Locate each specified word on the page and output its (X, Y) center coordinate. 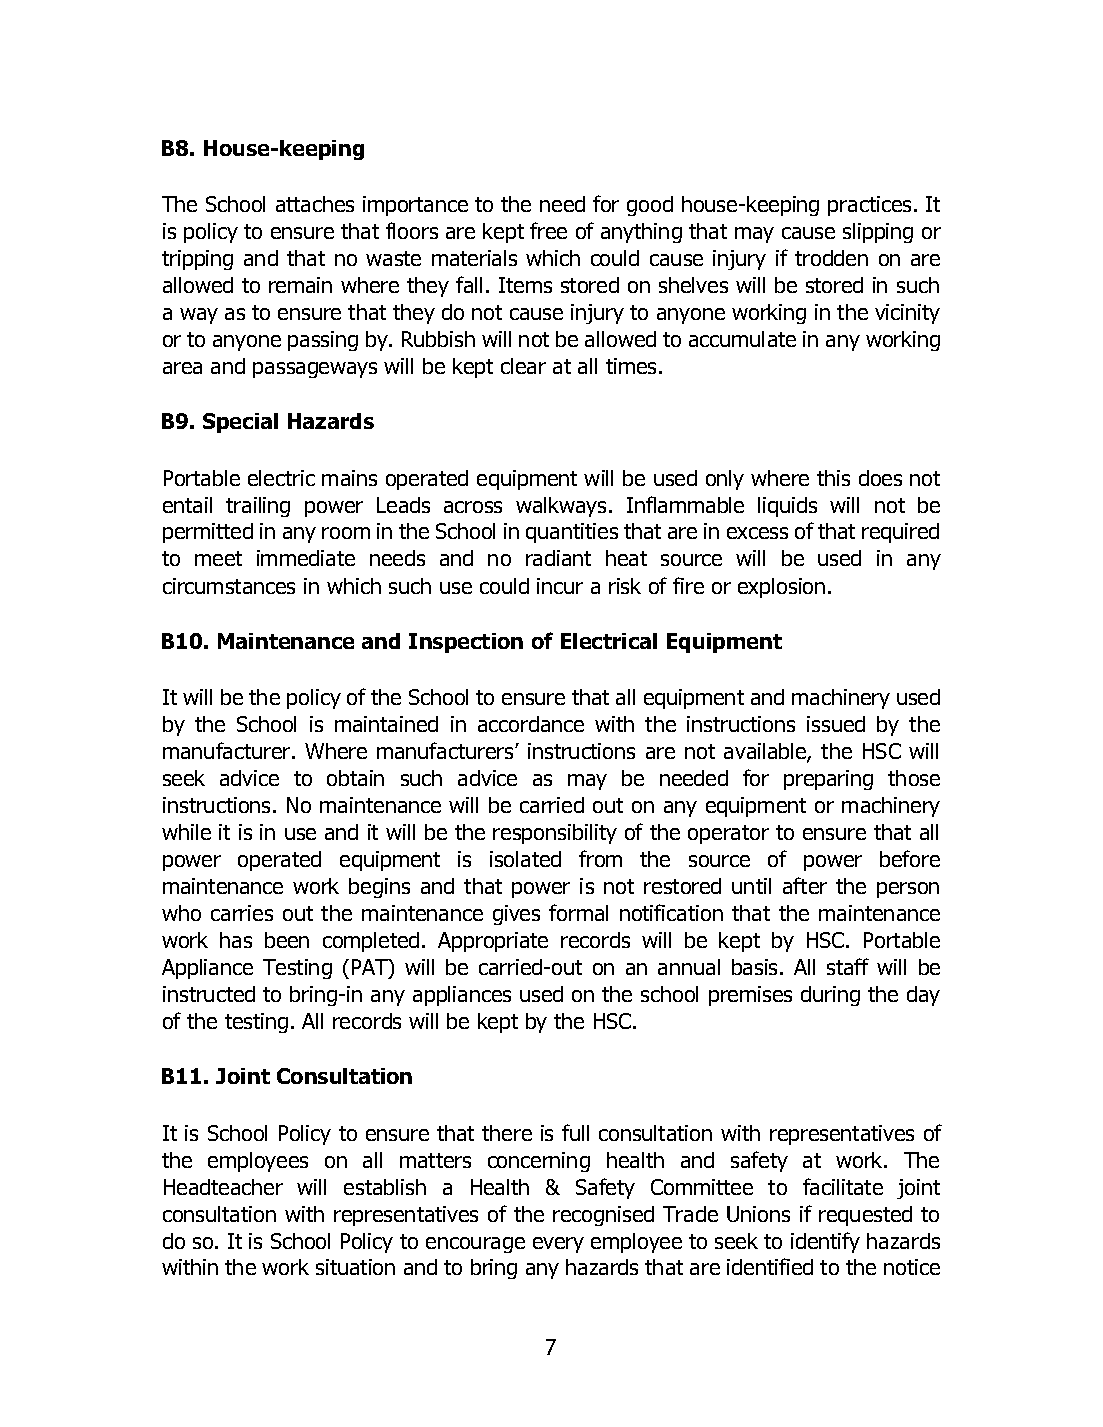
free (548, 230)
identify (825, 1242)
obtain (355, 778)
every (558, 1245)
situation (355, 1267)
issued (836, 724)
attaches (315, 204)
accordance (531, 724)
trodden (831, 258)
